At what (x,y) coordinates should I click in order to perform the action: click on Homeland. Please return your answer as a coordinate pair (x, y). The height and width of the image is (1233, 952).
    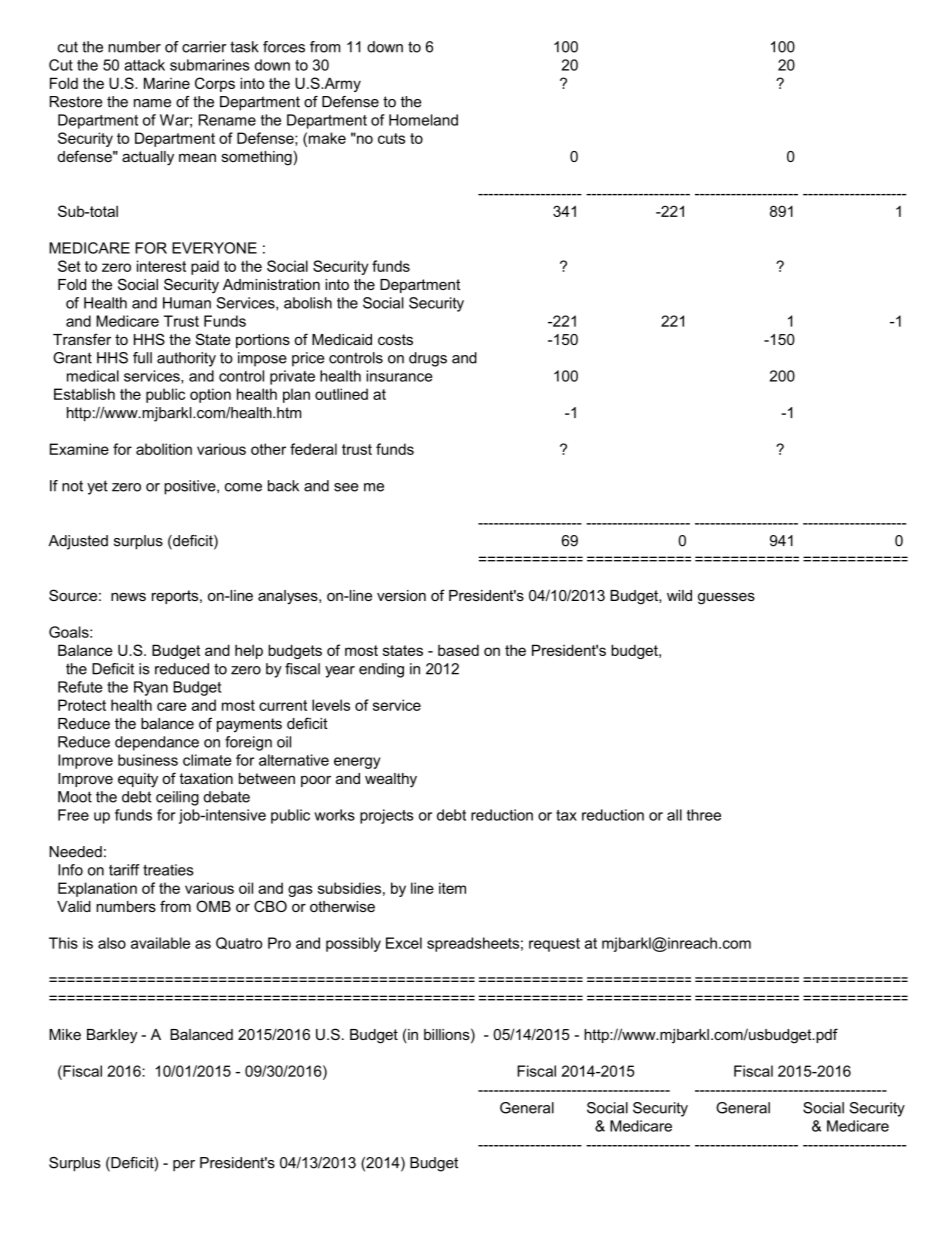
    Looking at the image, I should click on (423, 120).
